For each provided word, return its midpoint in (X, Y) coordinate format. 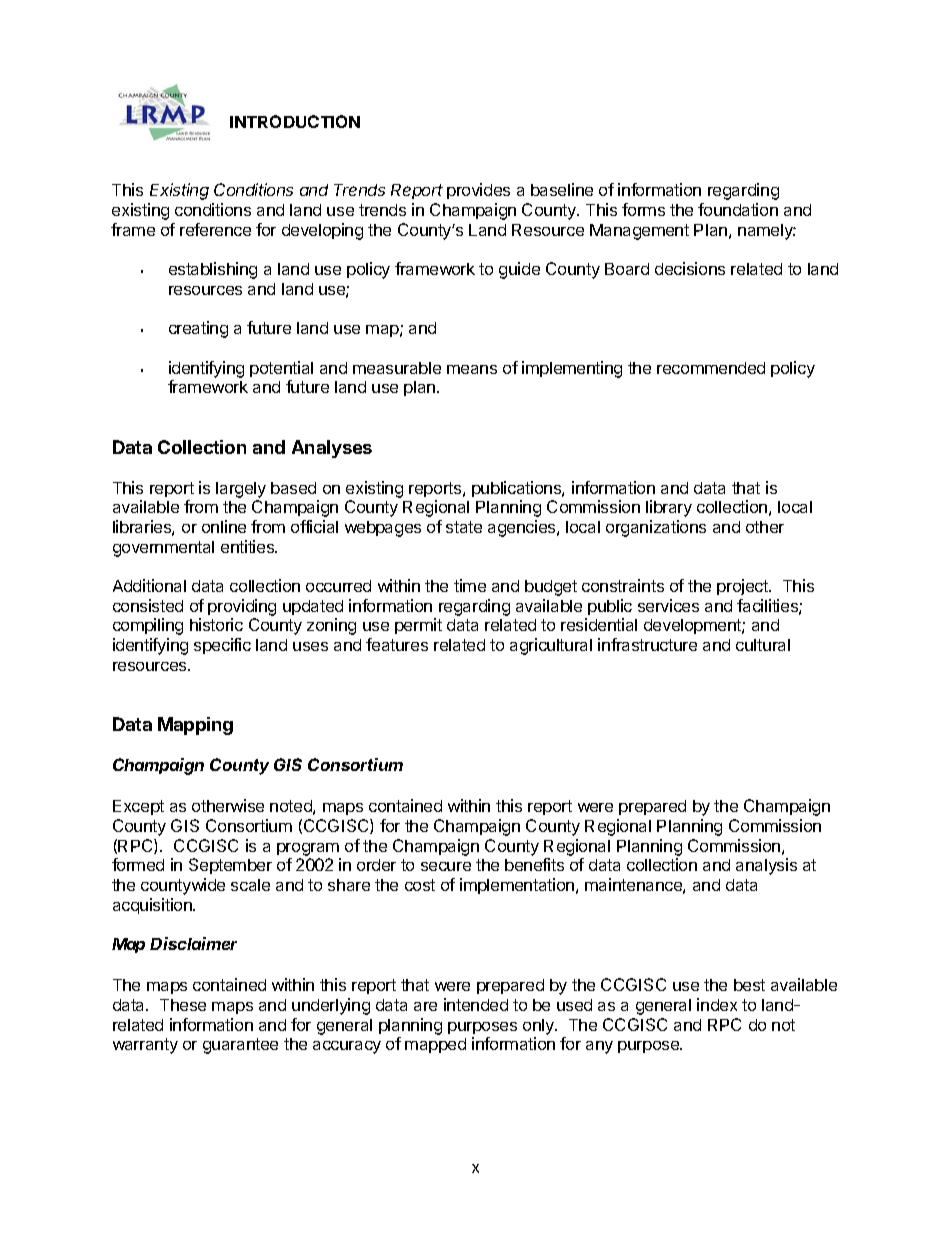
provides (478, 191)
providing (242, 607)
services (668, 605)
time (470, 585)
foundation (738, 209)
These (183, 1005)
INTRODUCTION (295, 121)
